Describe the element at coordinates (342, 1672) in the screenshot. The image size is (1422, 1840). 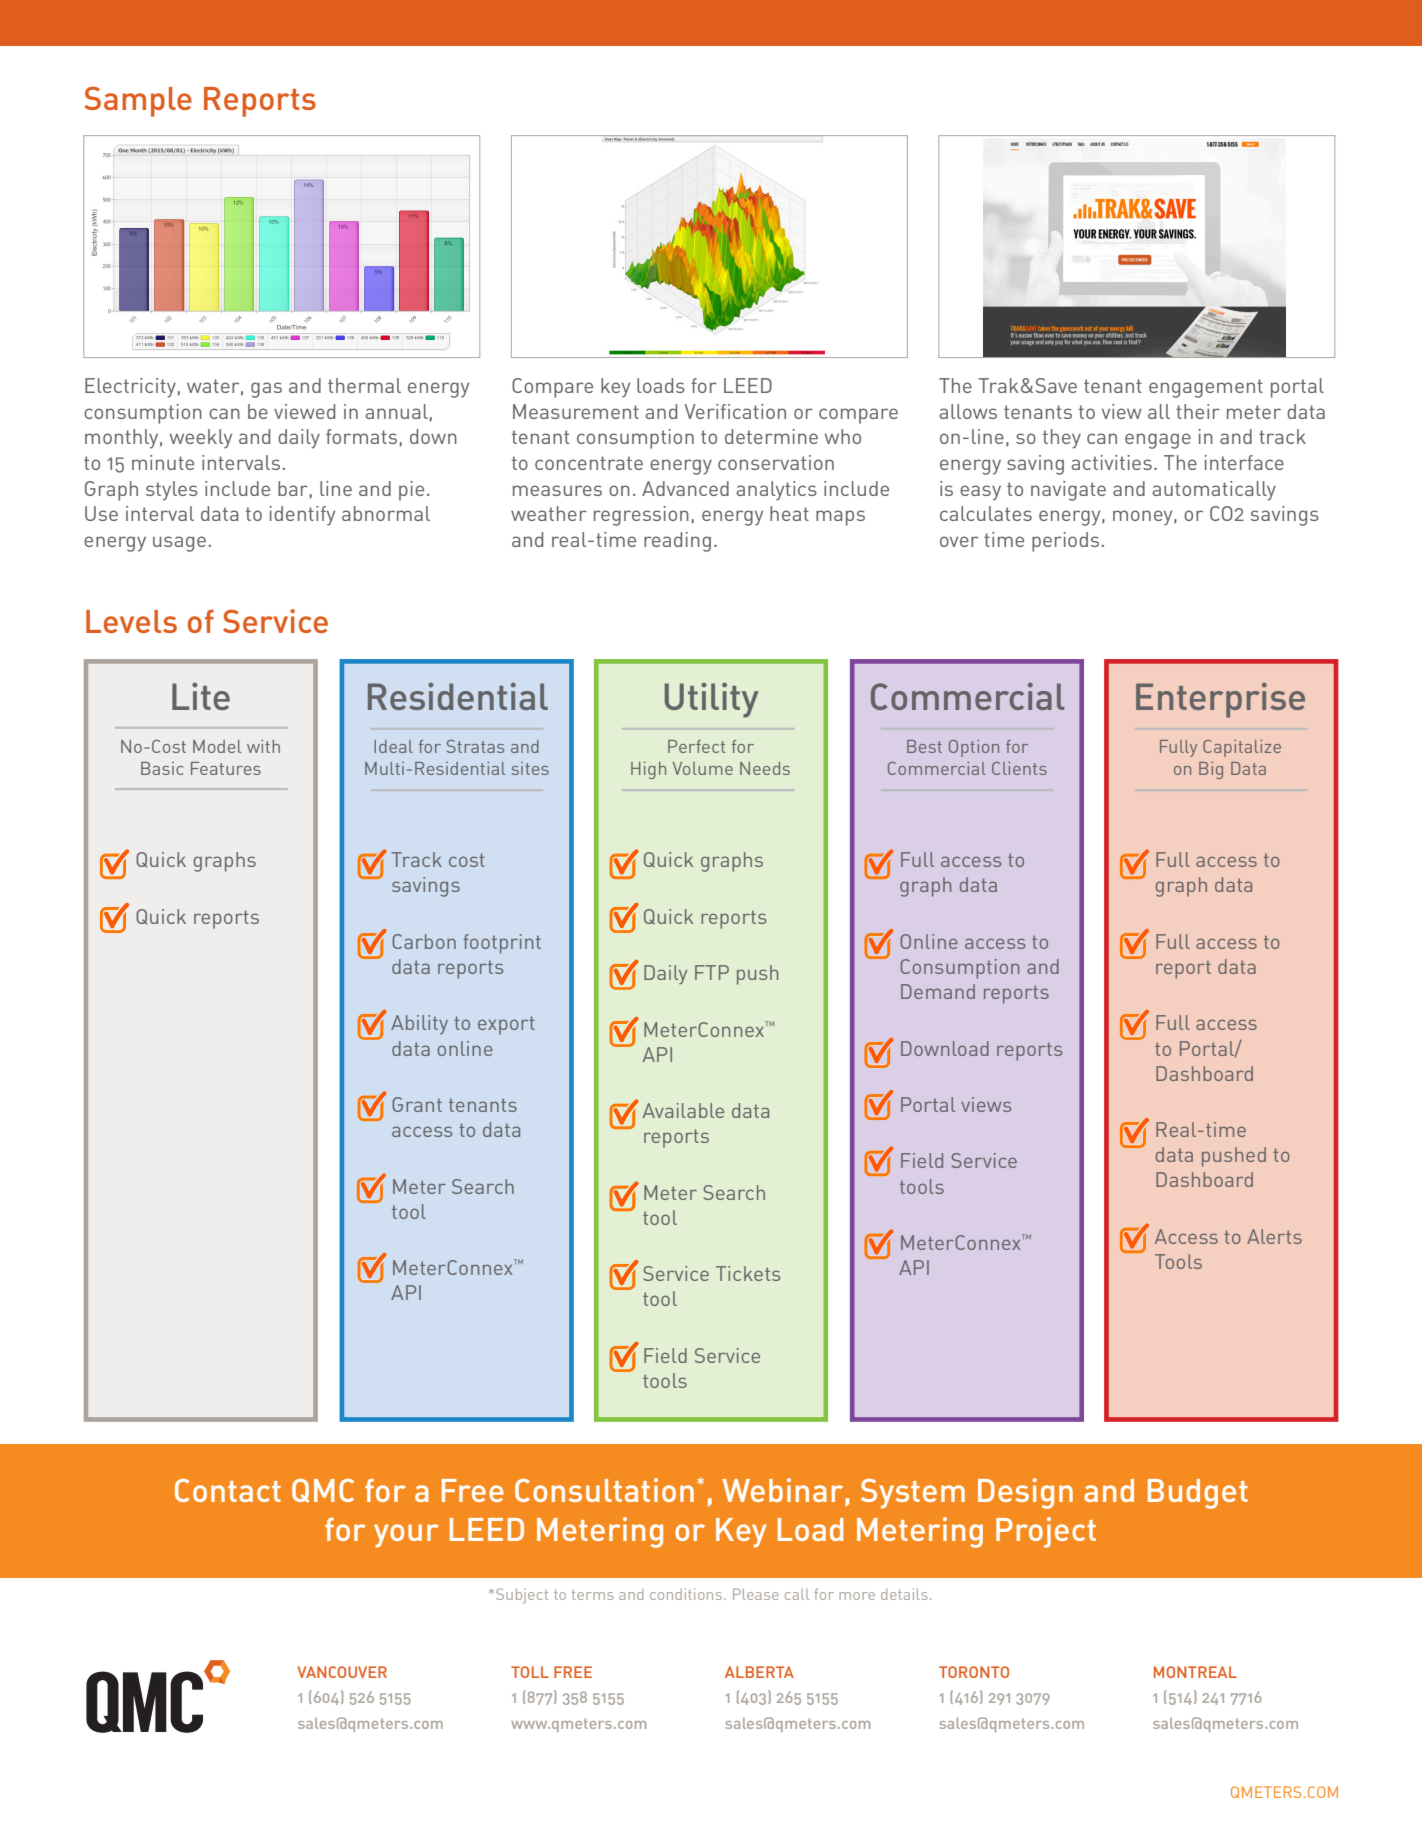
I see `VANCOUVER` at that location.
